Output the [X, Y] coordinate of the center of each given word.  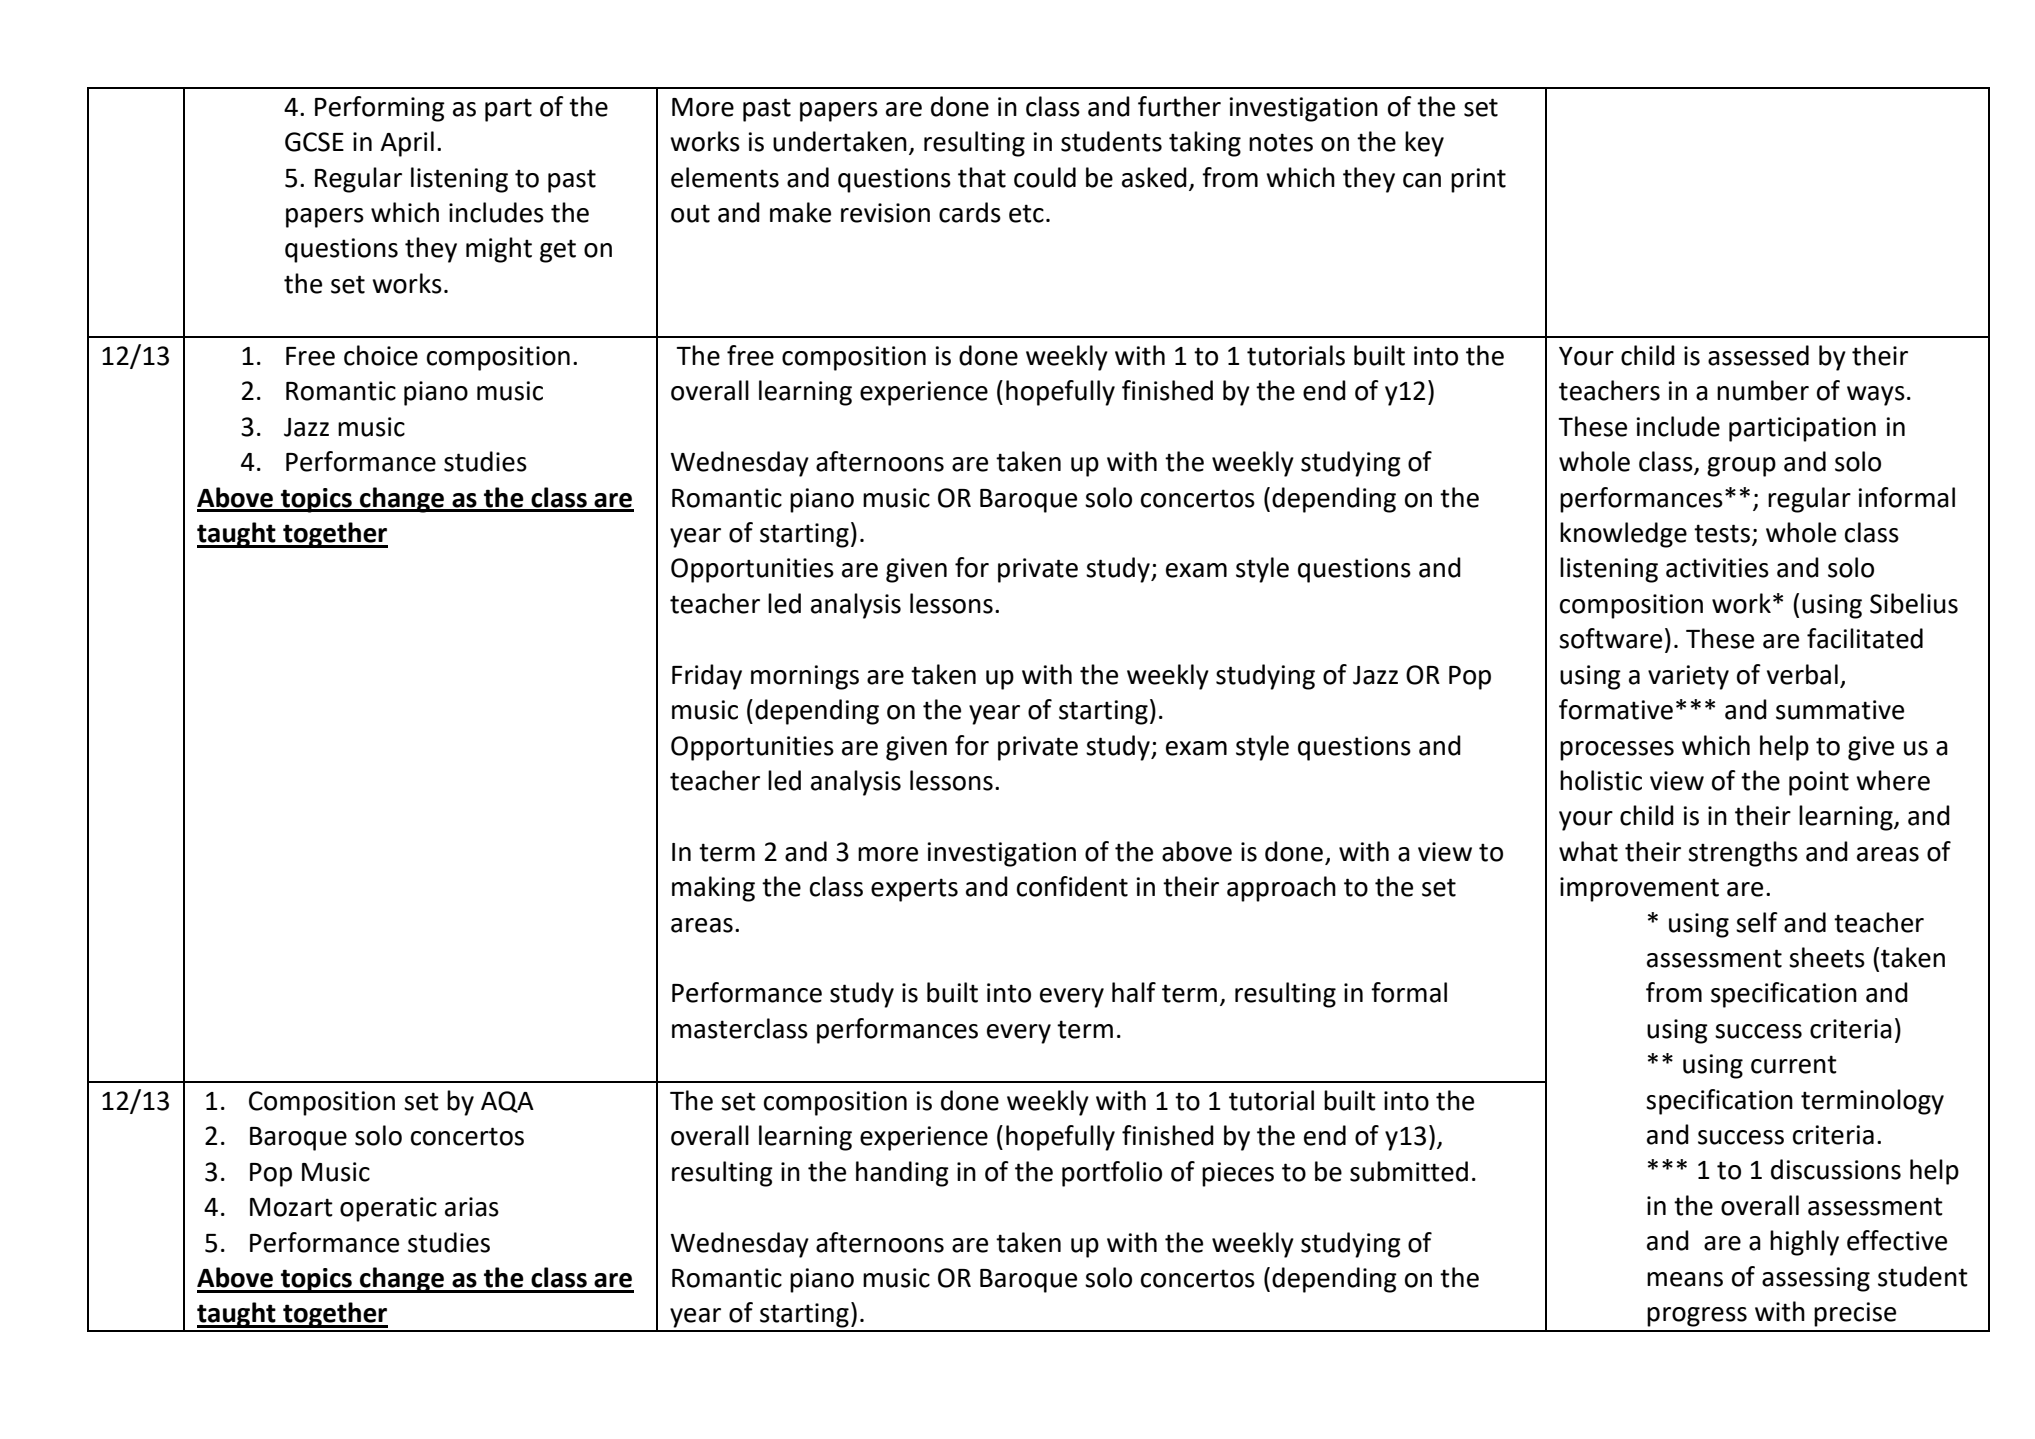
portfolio [1112, 1174]
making [713, 889]
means [1685, 1279]
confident [1072, 886]
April [407, 144]
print [1478, 180]
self [1757, 922]
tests [1723, 534]
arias [472, 1207]
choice [381, 355]
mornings [805, 677]
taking [1205, 144]
